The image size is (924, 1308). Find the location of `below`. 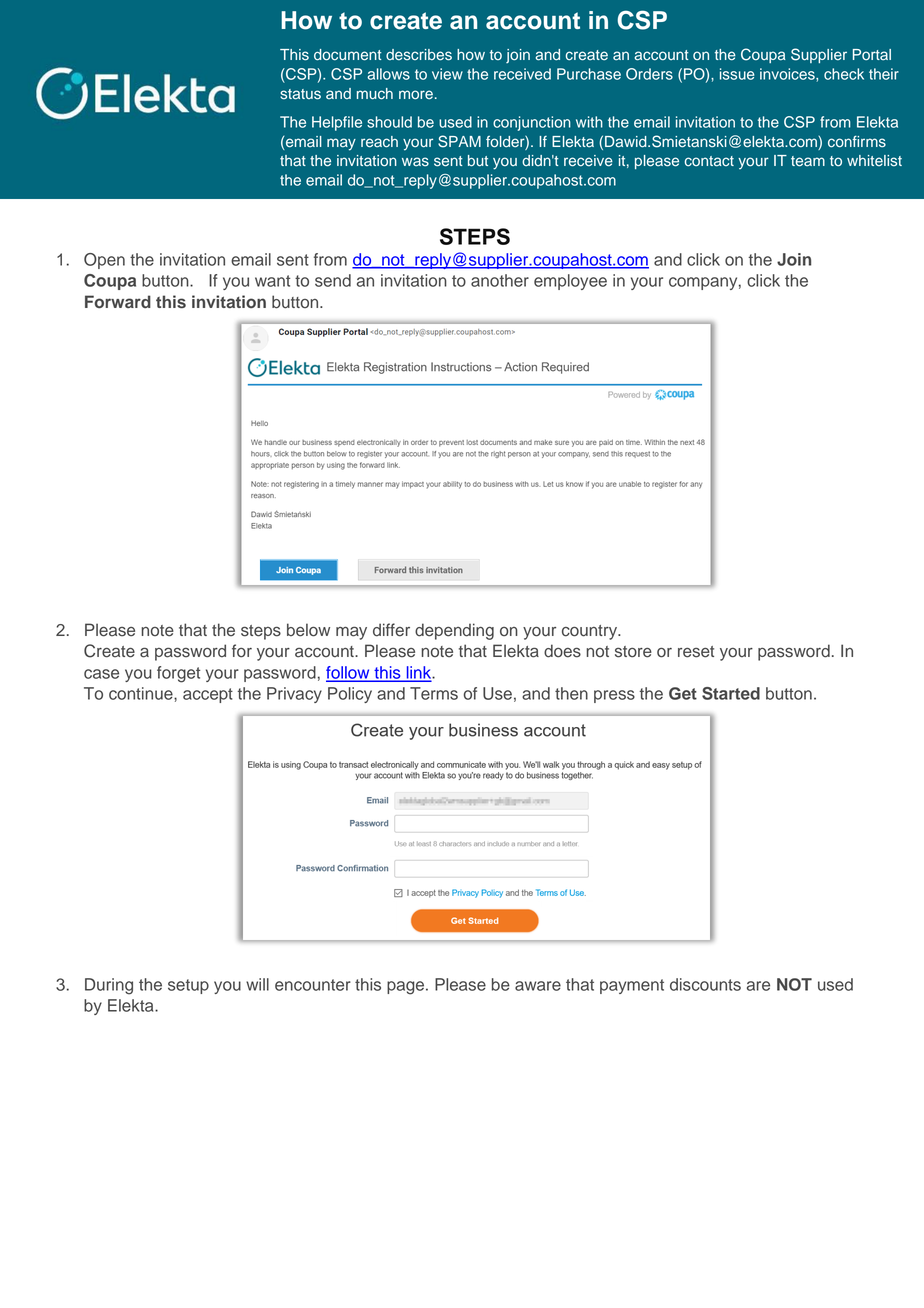

below is located at coordinates (308, 630).
